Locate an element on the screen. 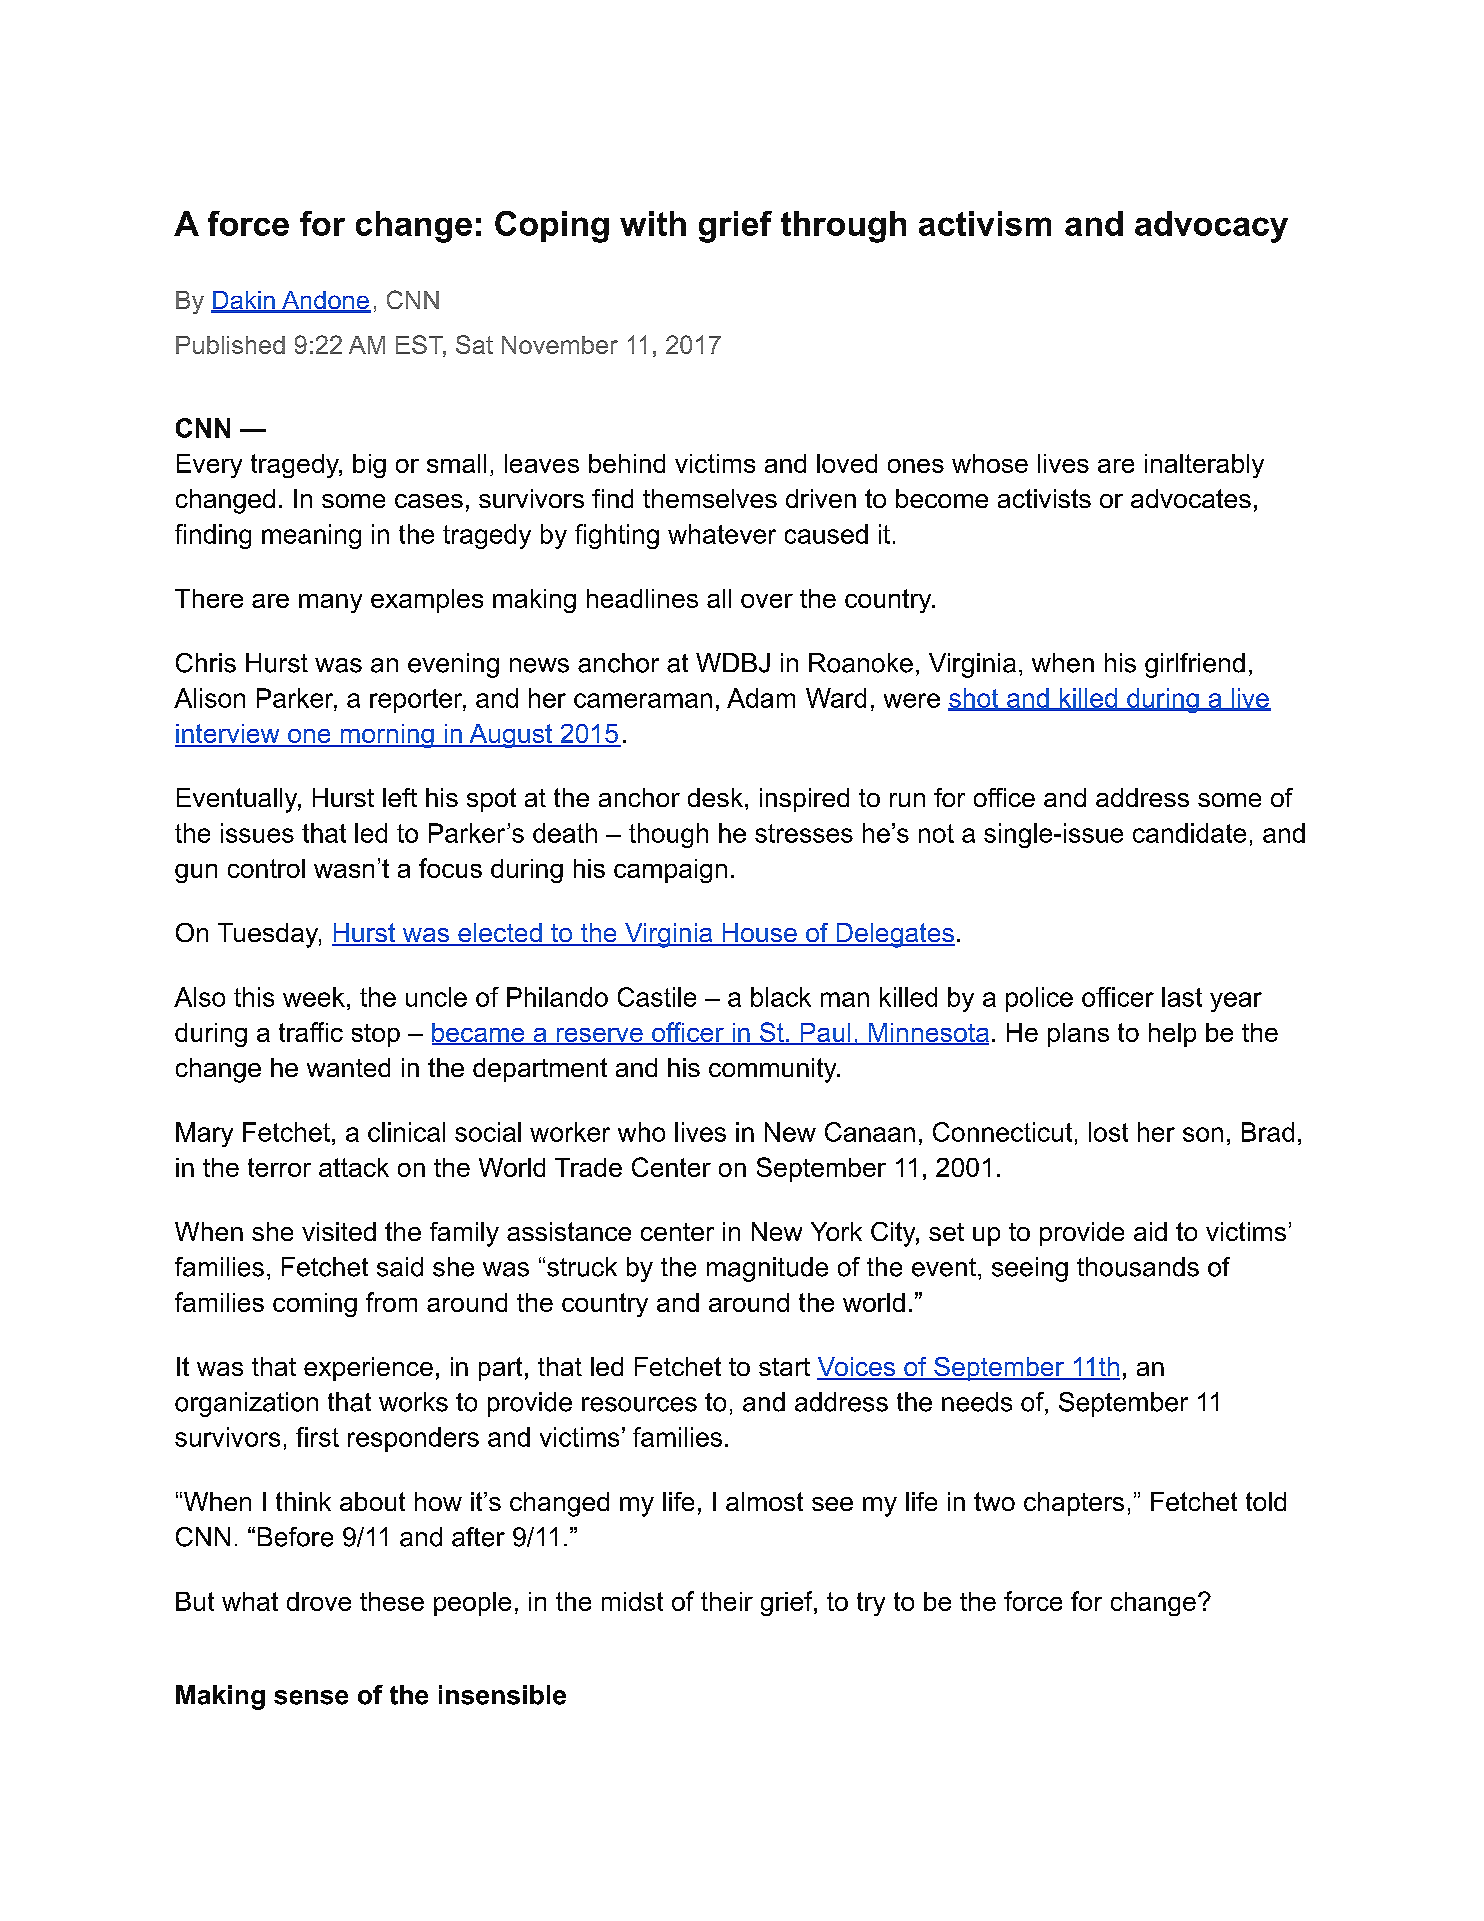 Image resolution: width=1484 pixels, height=1921 pixels. Published is located at coordinates (230, 345).
